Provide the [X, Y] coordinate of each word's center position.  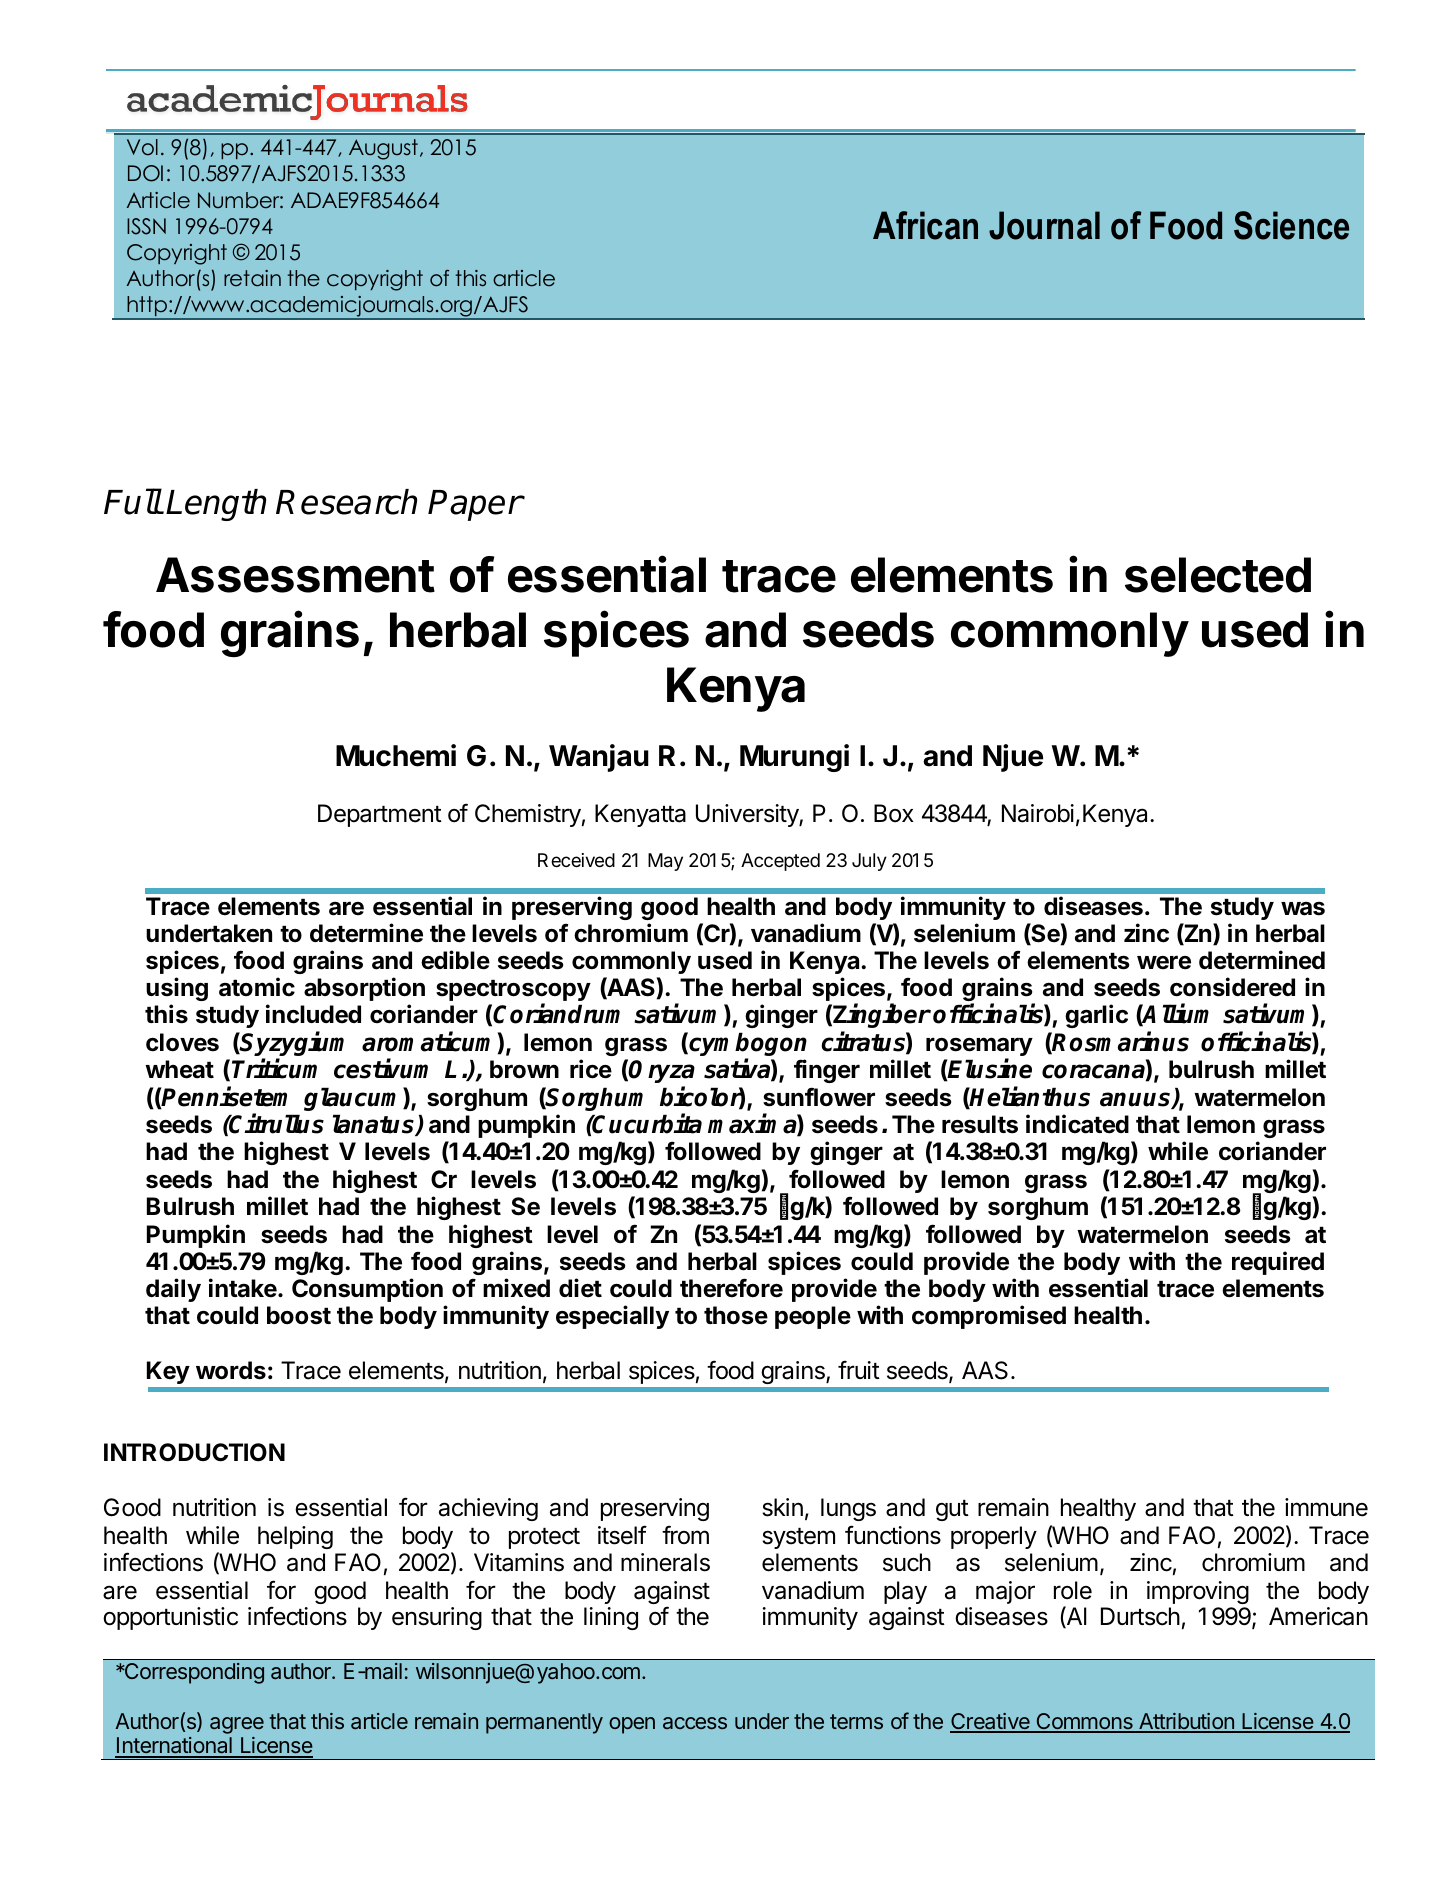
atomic [257, 987]
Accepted [780, 862]
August [383, 149]
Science [1291, 225]
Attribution [1186, 1722]
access [695, 1723]
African [925, 225]
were [1164, 962]
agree [237, 1725]
